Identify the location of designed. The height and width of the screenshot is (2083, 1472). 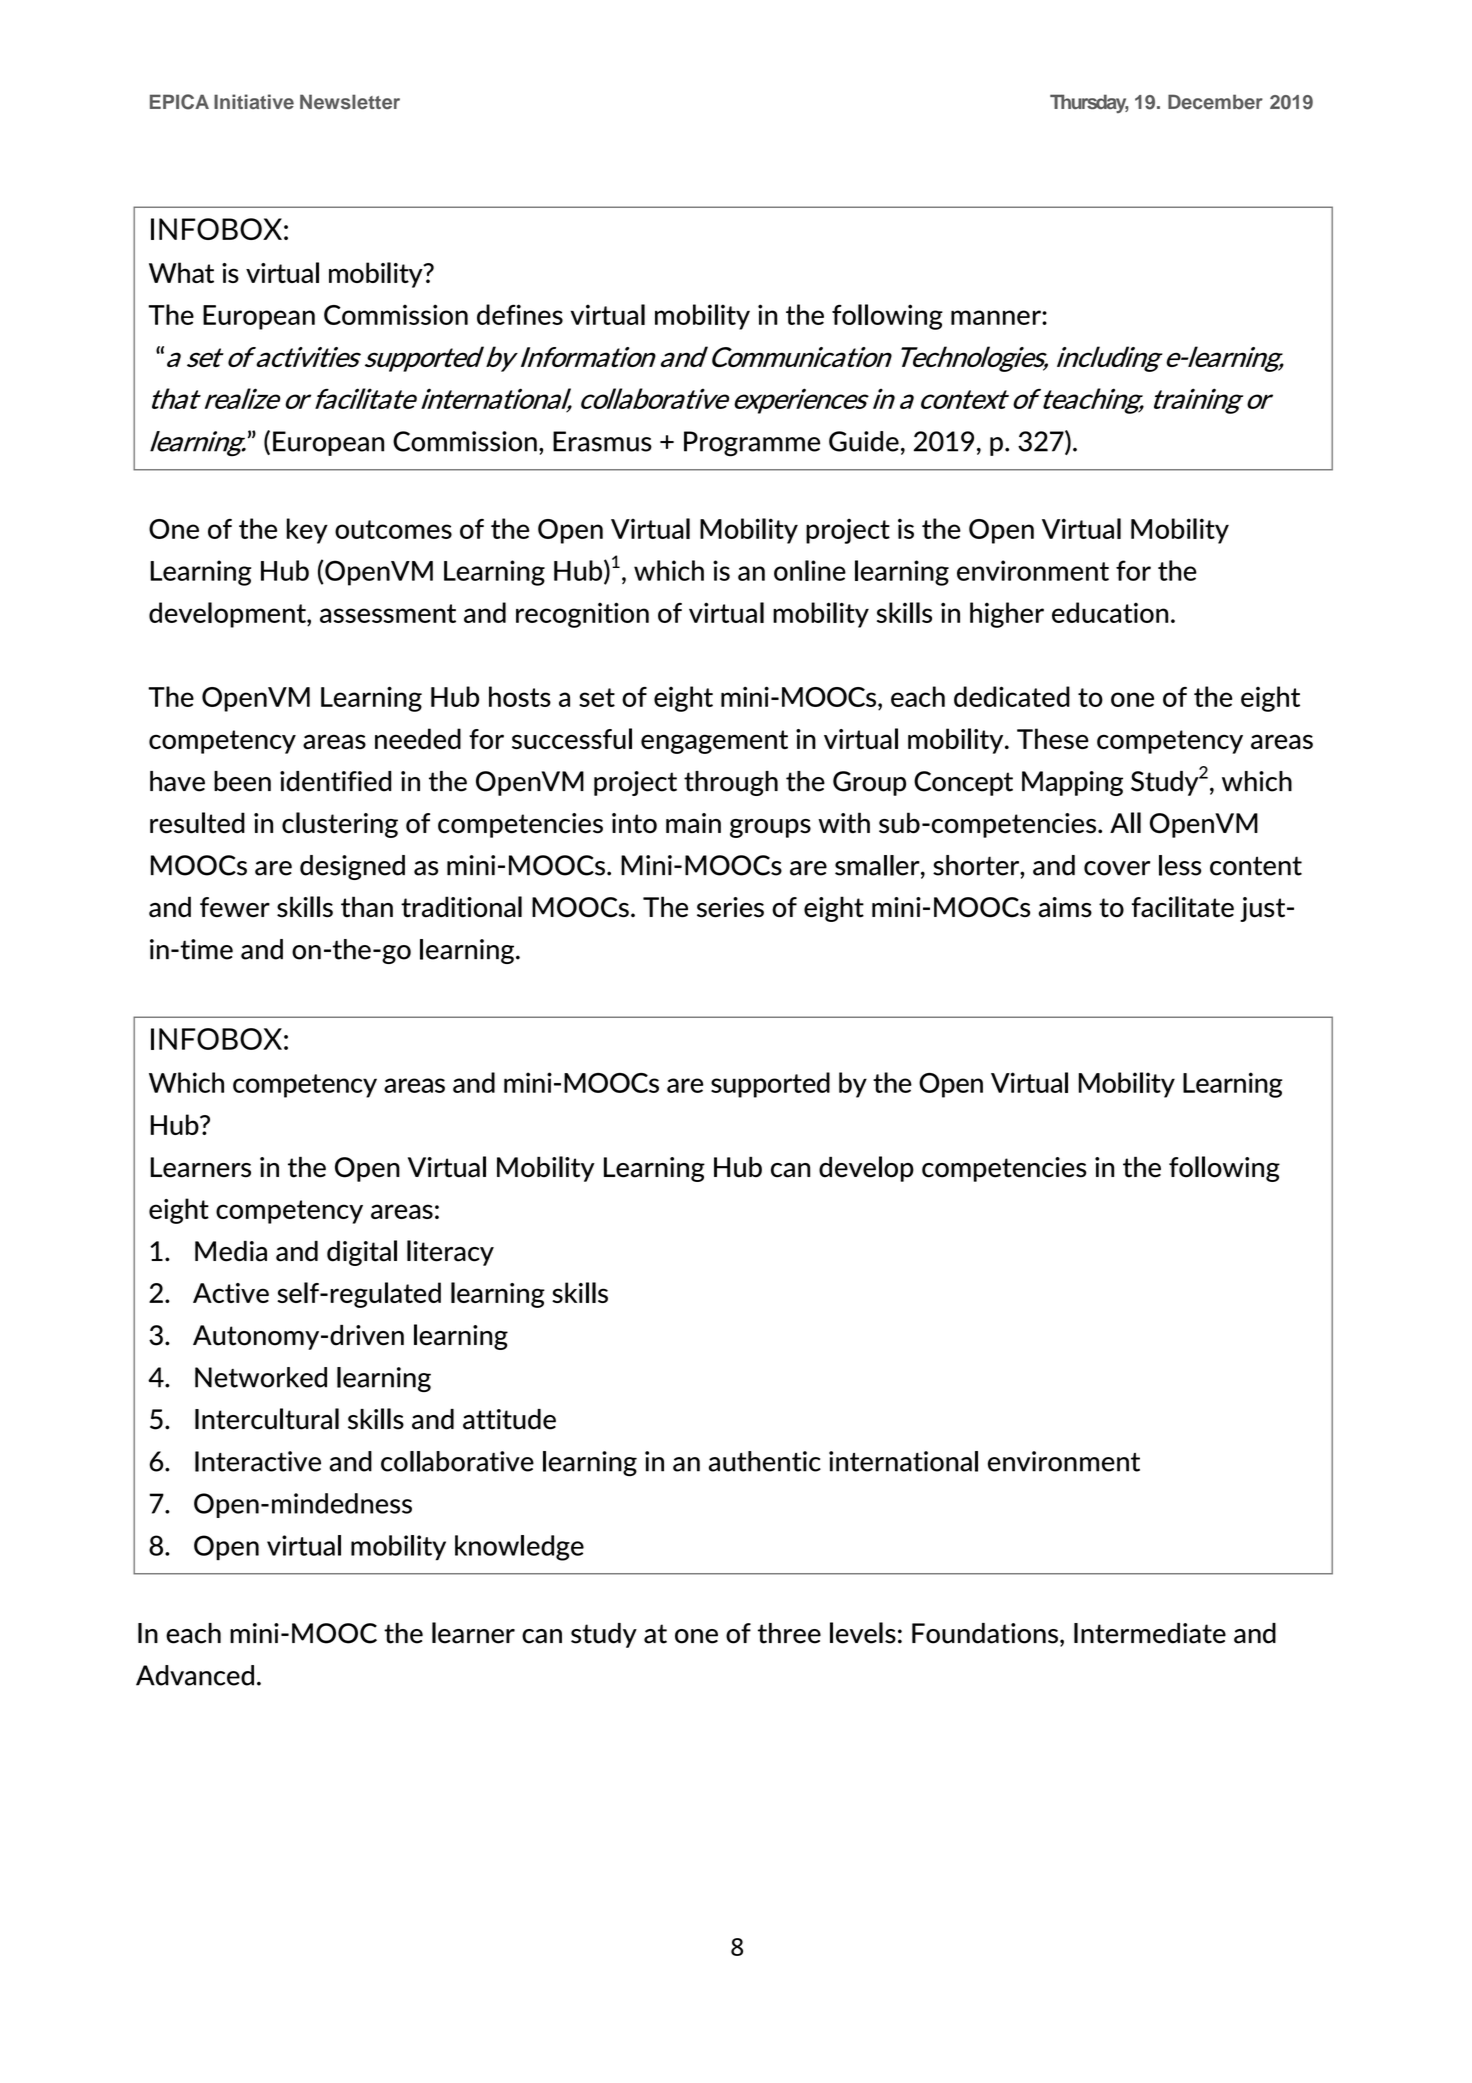
(352, 867).
